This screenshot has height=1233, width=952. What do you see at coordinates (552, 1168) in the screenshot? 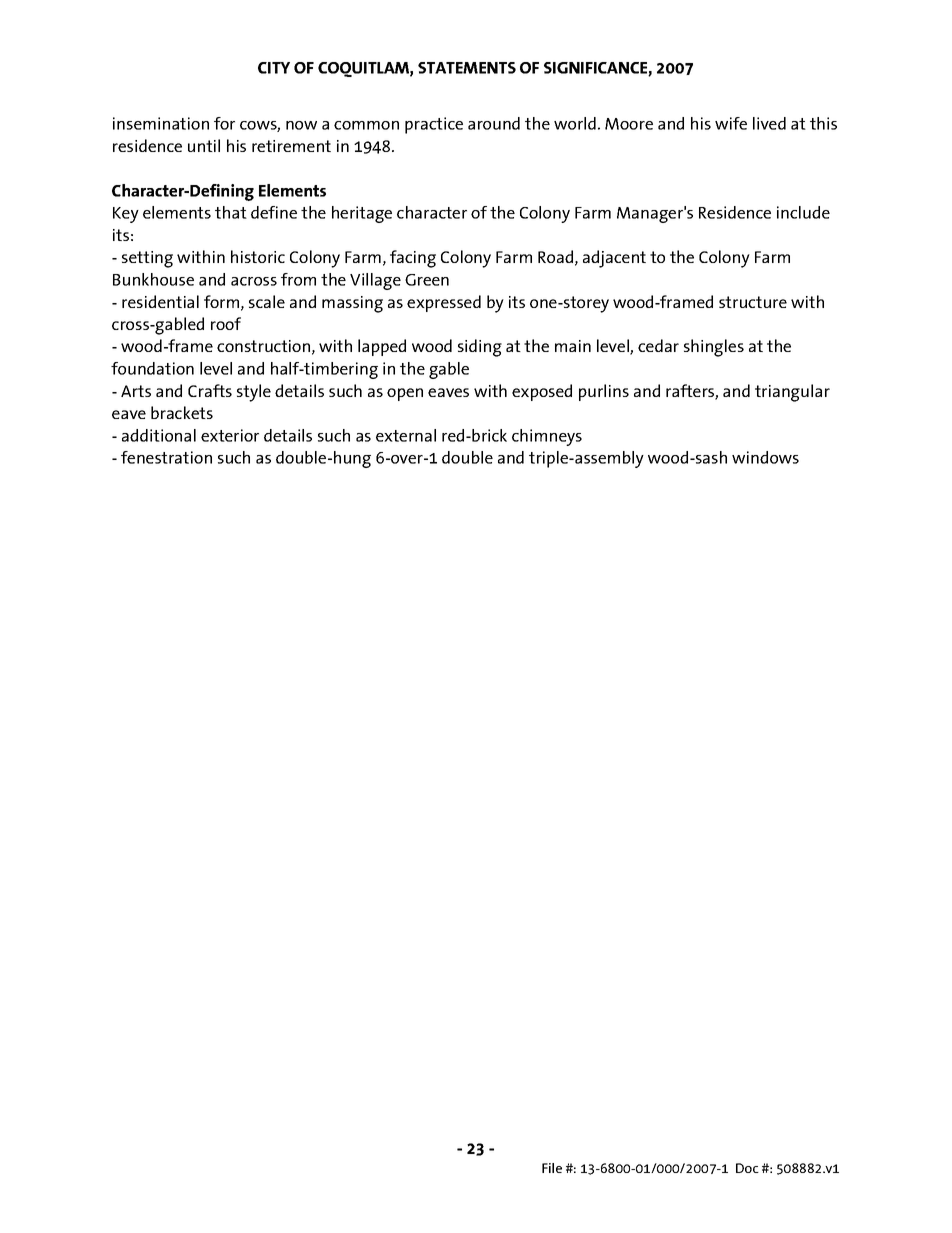
I see `File` at bounding box center [552, 1168].
